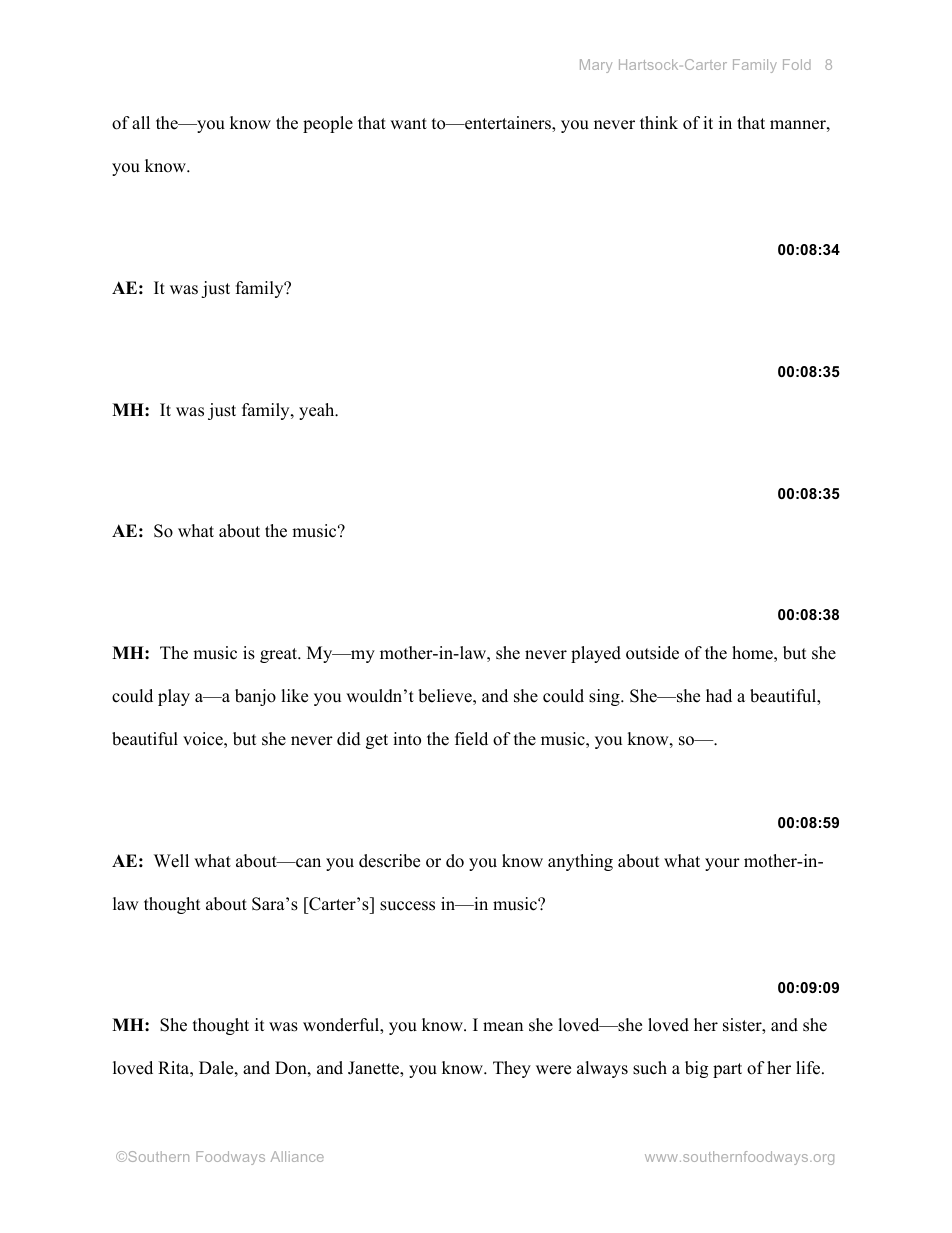 This page has height=1233, width=952. I want to click on people, so click(328, 124).
